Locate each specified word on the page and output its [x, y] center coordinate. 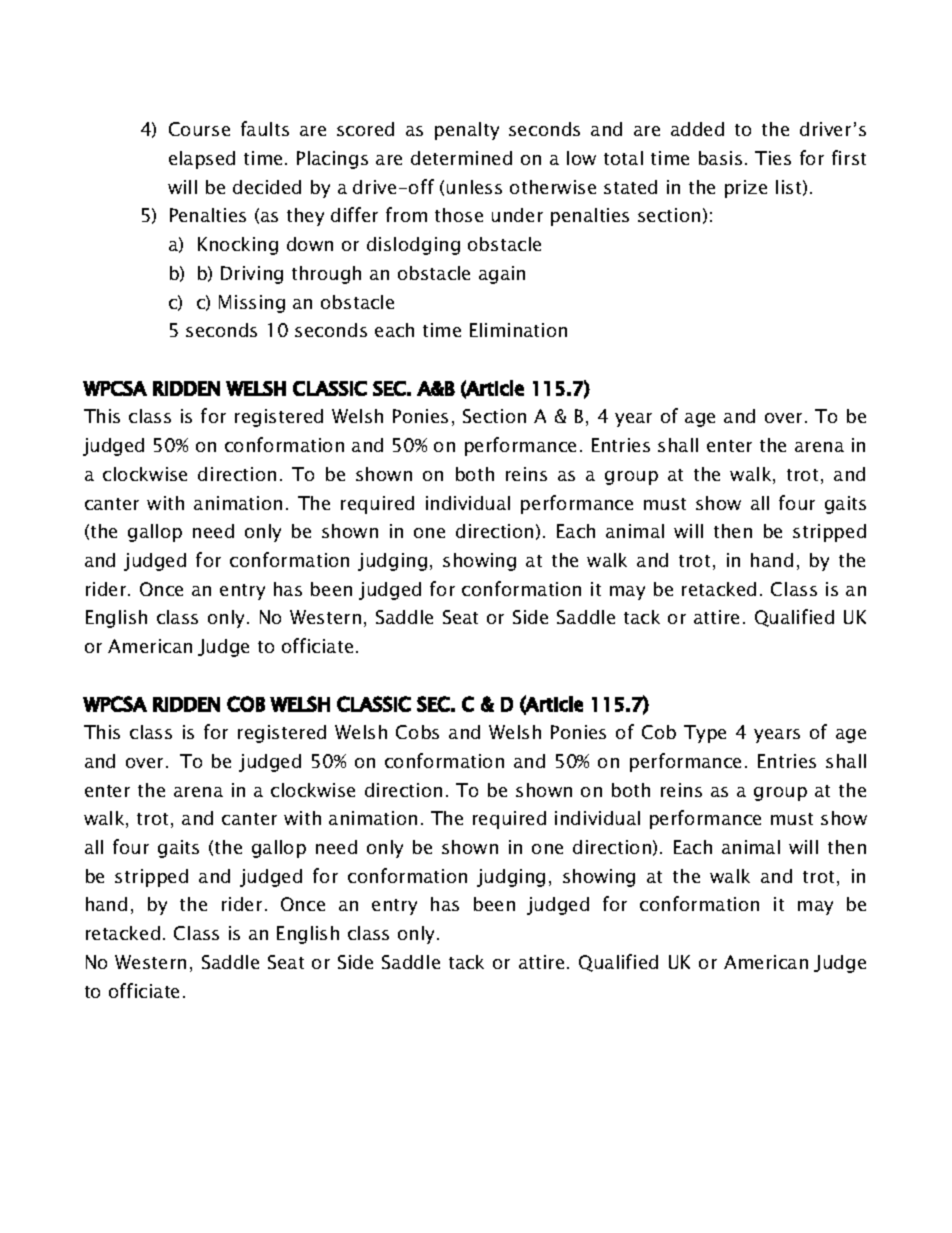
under [517, 215]
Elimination [518, 330]
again [502, 275]
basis [720, 158]
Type [705, 734]
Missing [252, 304]
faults [265, 128]
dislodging [413, 246]
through [326, 275]
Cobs [417, 732]
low [581, 158]
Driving [252, 275]
